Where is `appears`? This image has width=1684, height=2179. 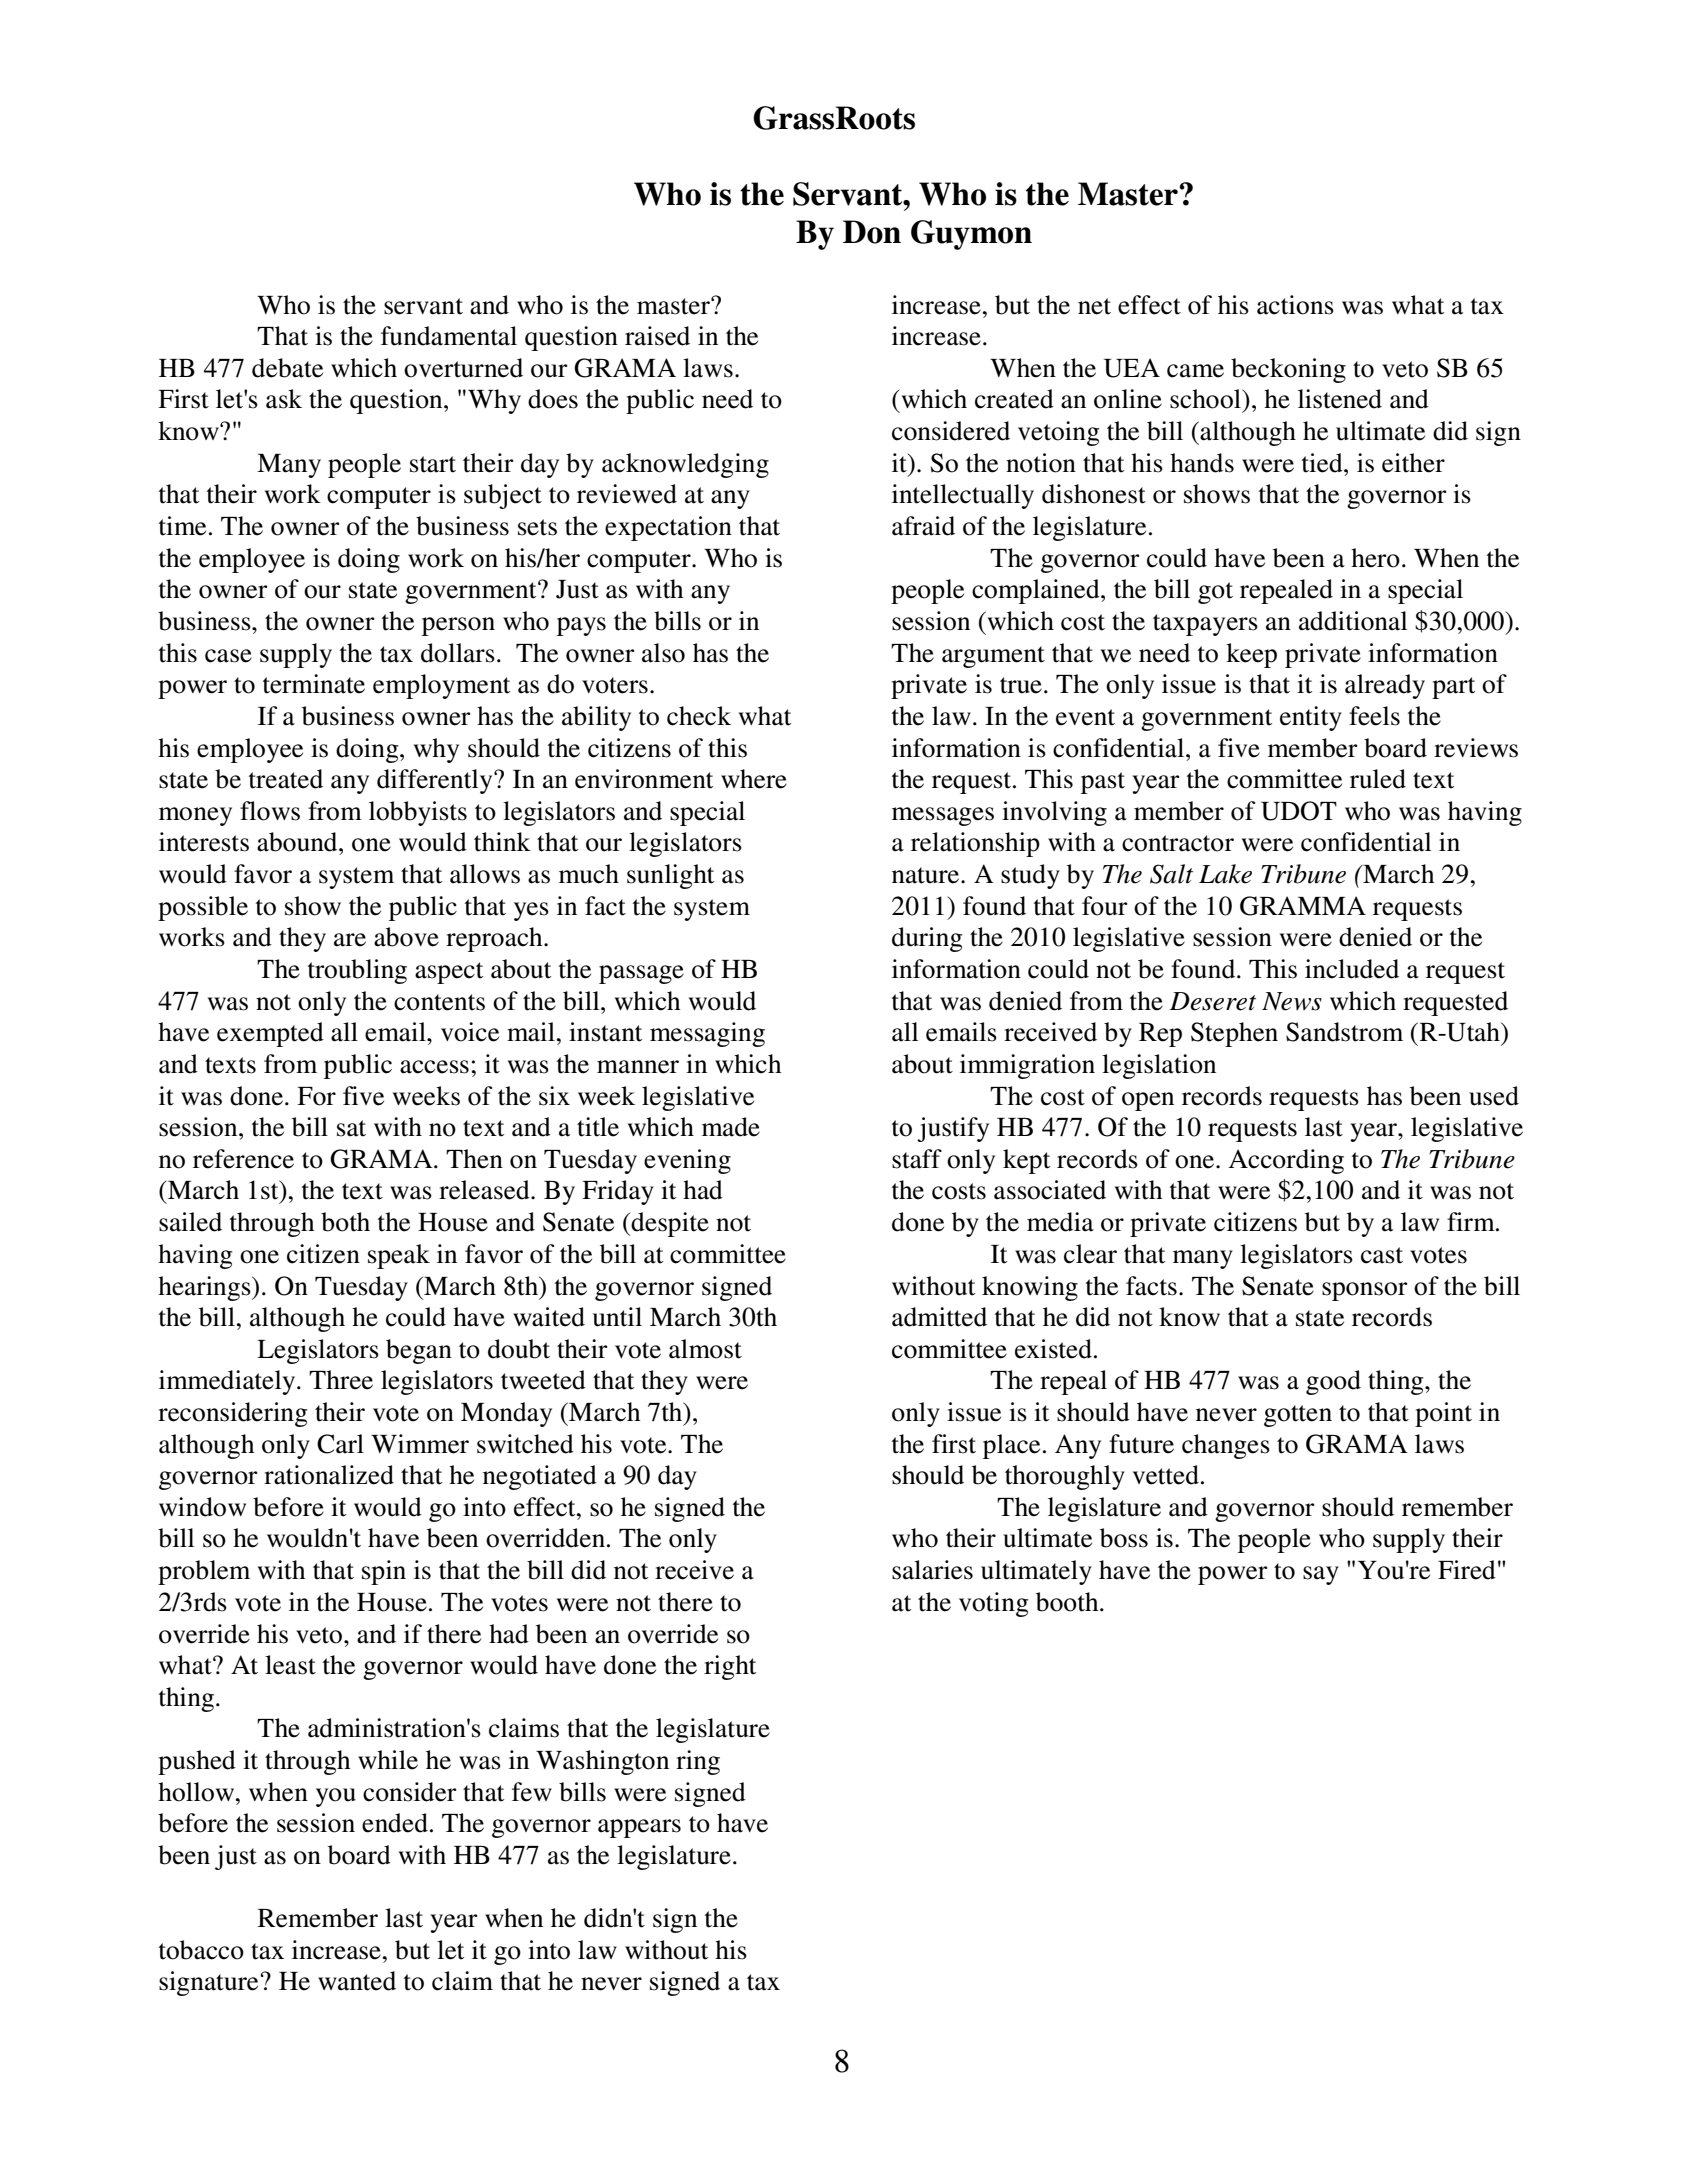
appears is located at coordinates (639, 1828).
